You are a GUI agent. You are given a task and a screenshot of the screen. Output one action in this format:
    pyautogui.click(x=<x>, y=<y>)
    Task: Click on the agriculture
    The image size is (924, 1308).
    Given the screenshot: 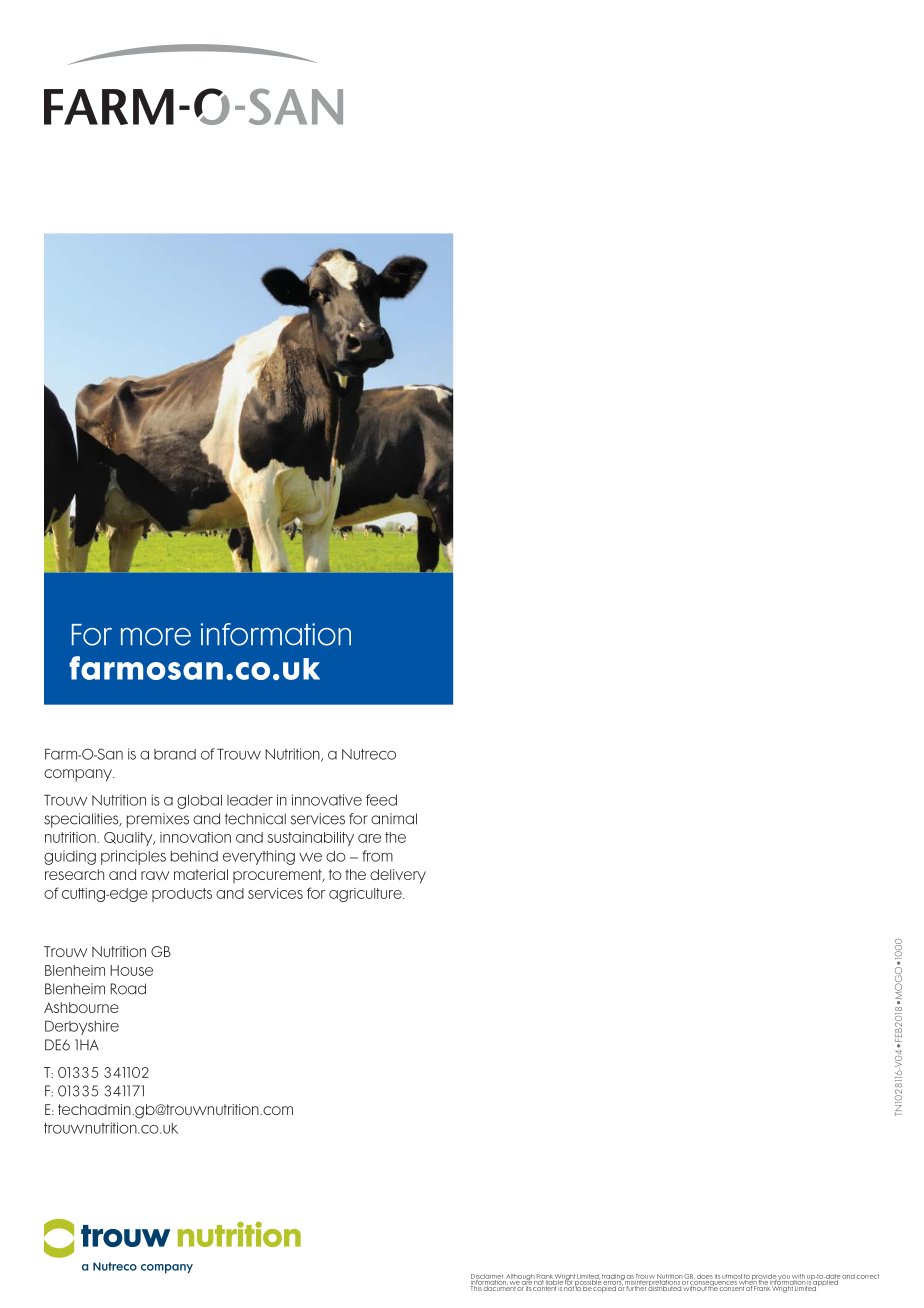 What is the action you would take?
    pyautogui.click(x=366, y=895)
